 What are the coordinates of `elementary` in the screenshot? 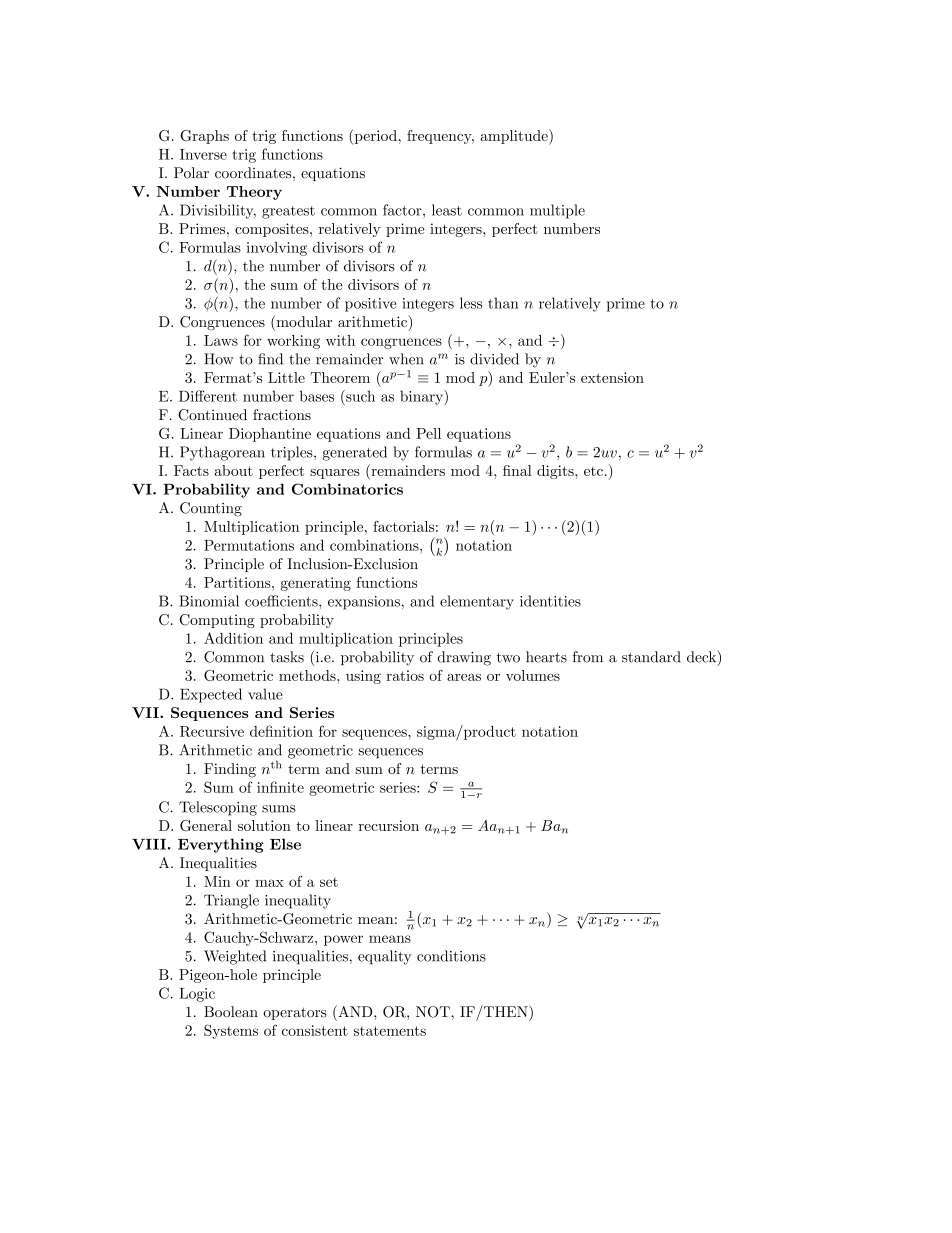 It's located at (477, 602).
